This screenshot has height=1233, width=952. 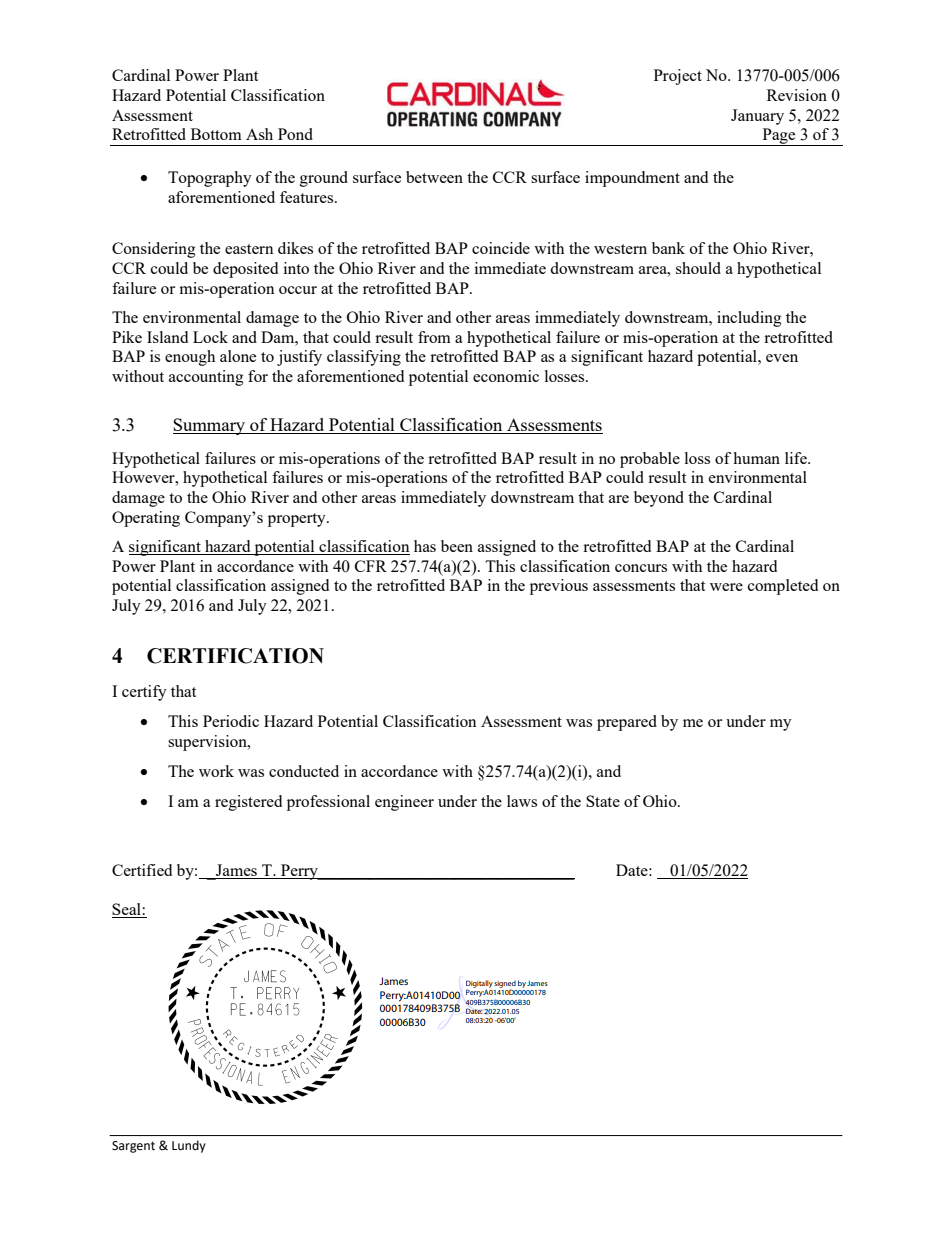 I want to click on including, so click(x=749, y=319).
